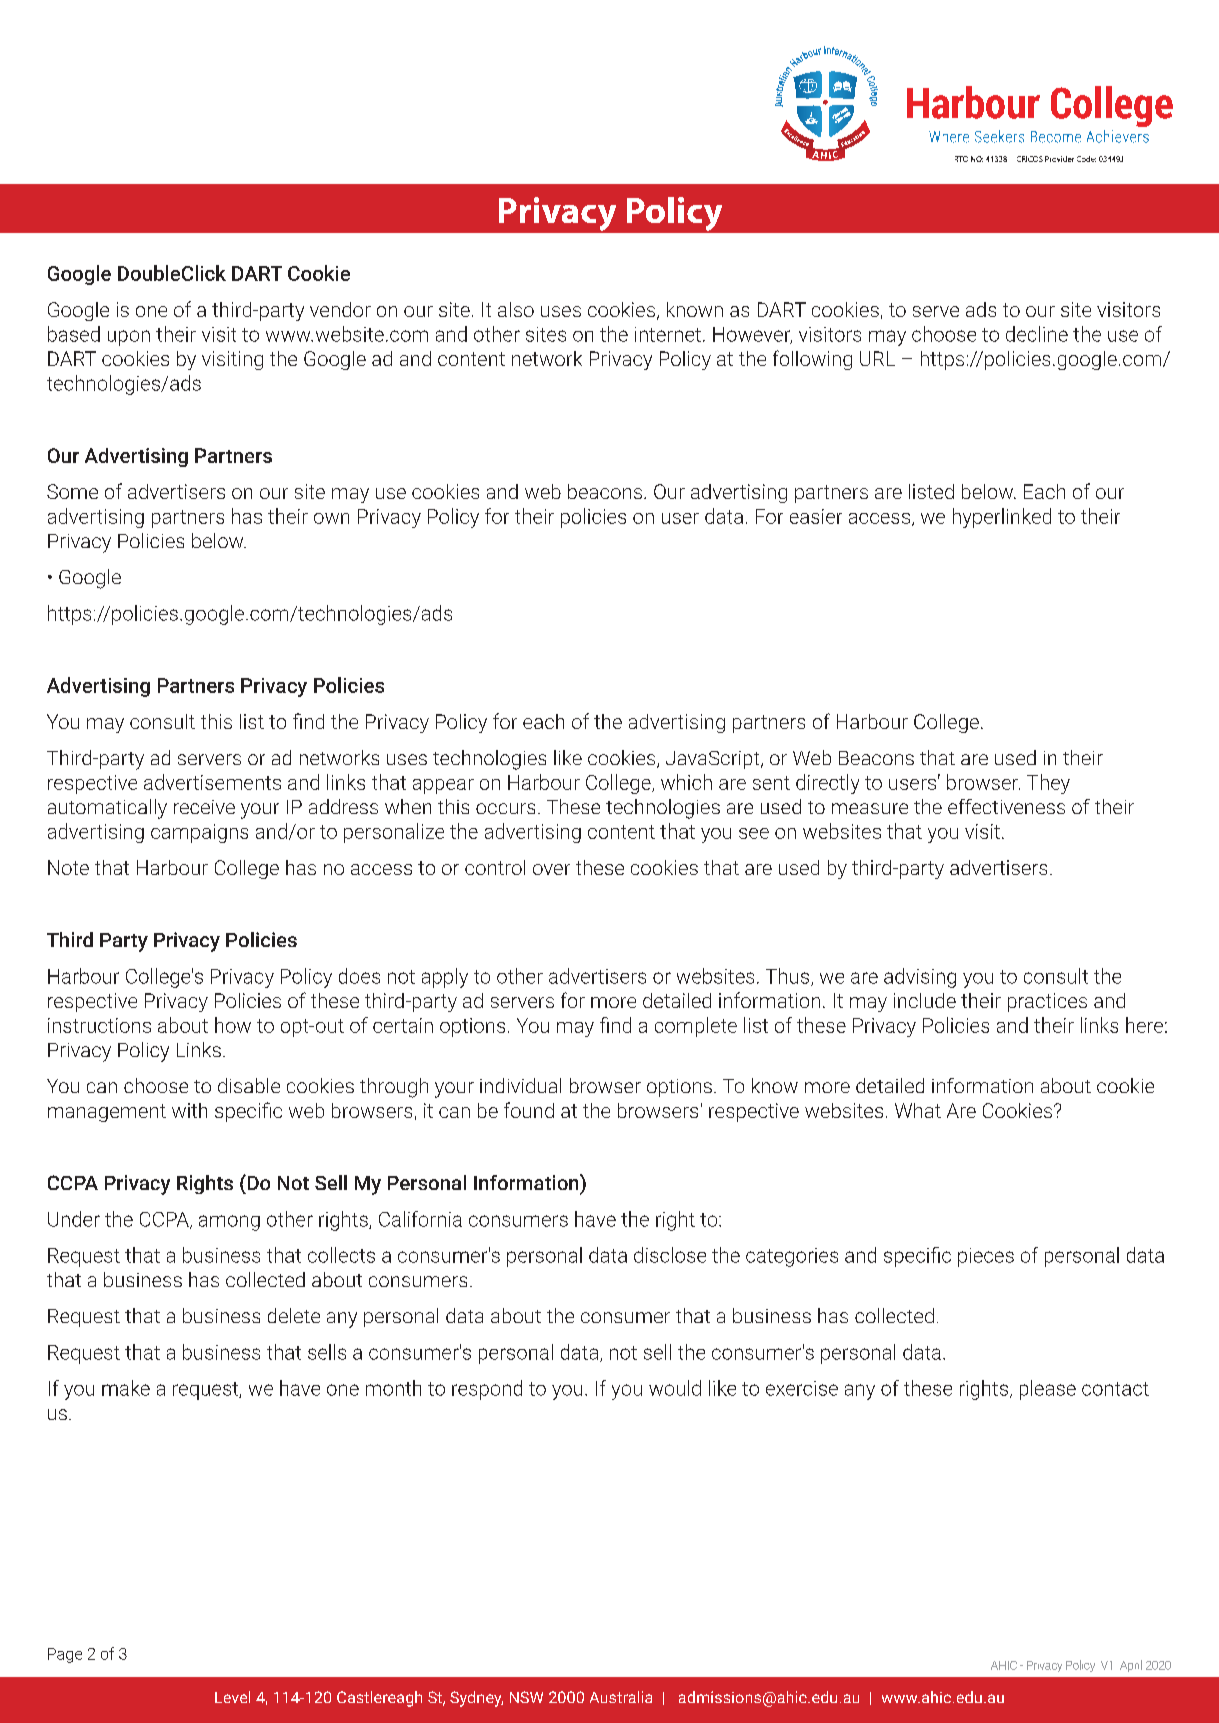 Image resolution: width=1219 pixels, height=1723 pixels. Describe the element at coordinates (675, 1388) in the page. I see `would` at that location.
